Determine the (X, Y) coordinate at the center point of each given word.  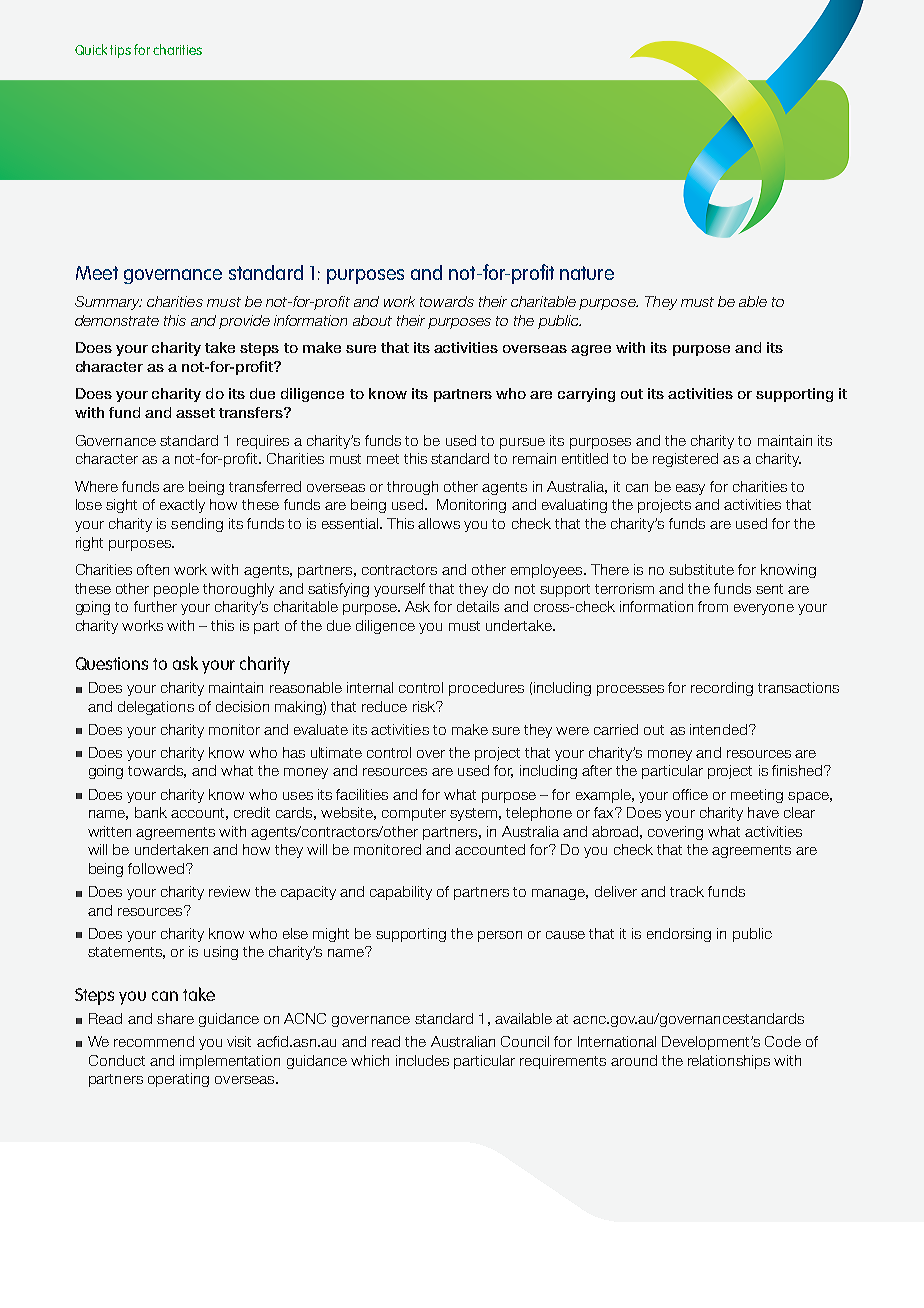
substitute (701, 569)
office (690, 794)
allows (439, 523)
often (153, 569)
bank (151, 812)
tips (120, 51)
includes (422, 1060)
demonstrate (117, 320)
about (372, 320)
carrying (586, 395)
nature (587, 273)
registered (685, 460)
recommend (154, 1041)
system (473, 814)
